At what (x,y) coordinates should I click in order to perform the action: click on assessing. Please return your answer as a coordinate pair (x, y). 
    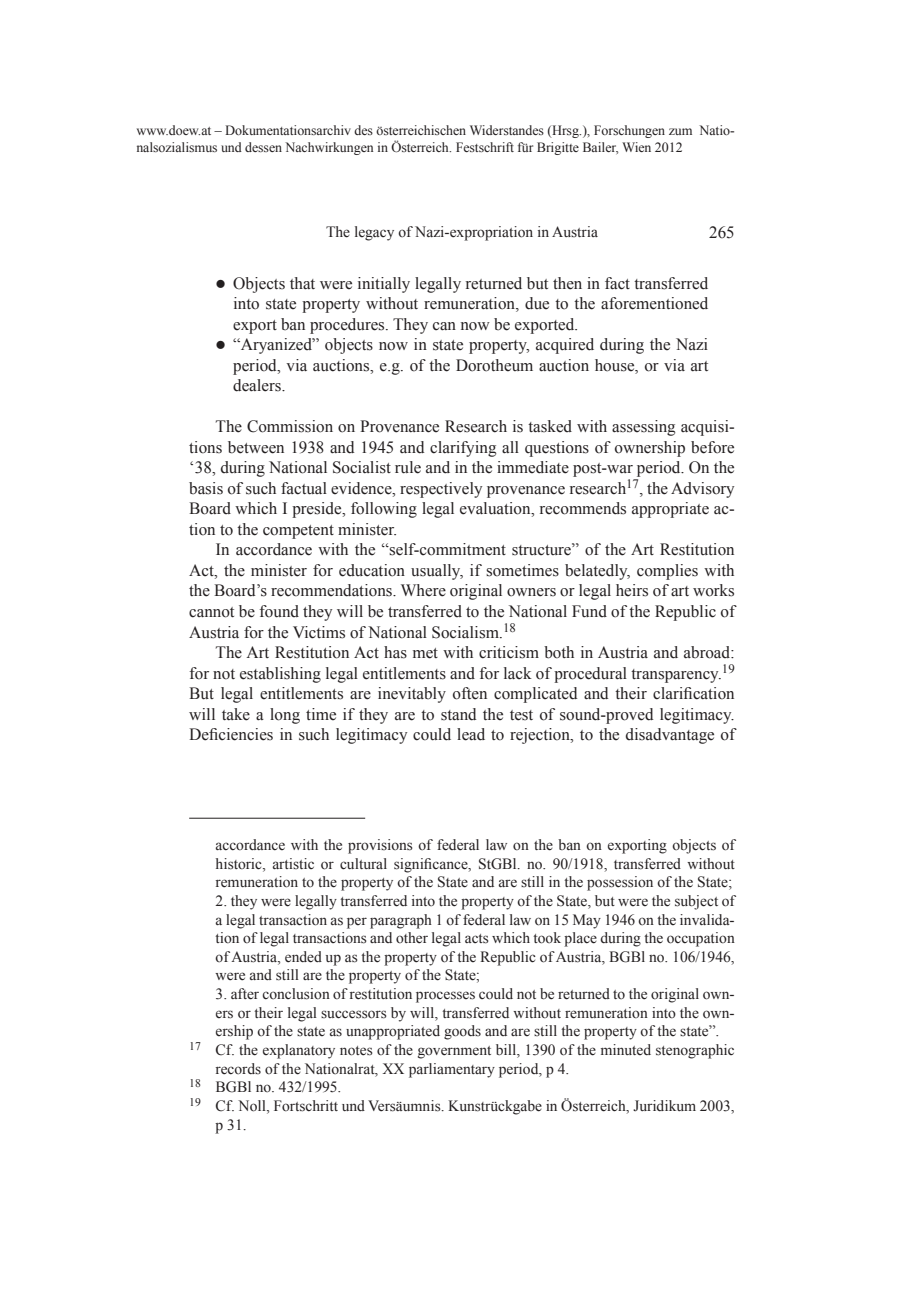
    Looking at the image, I should click on (643, 428).
